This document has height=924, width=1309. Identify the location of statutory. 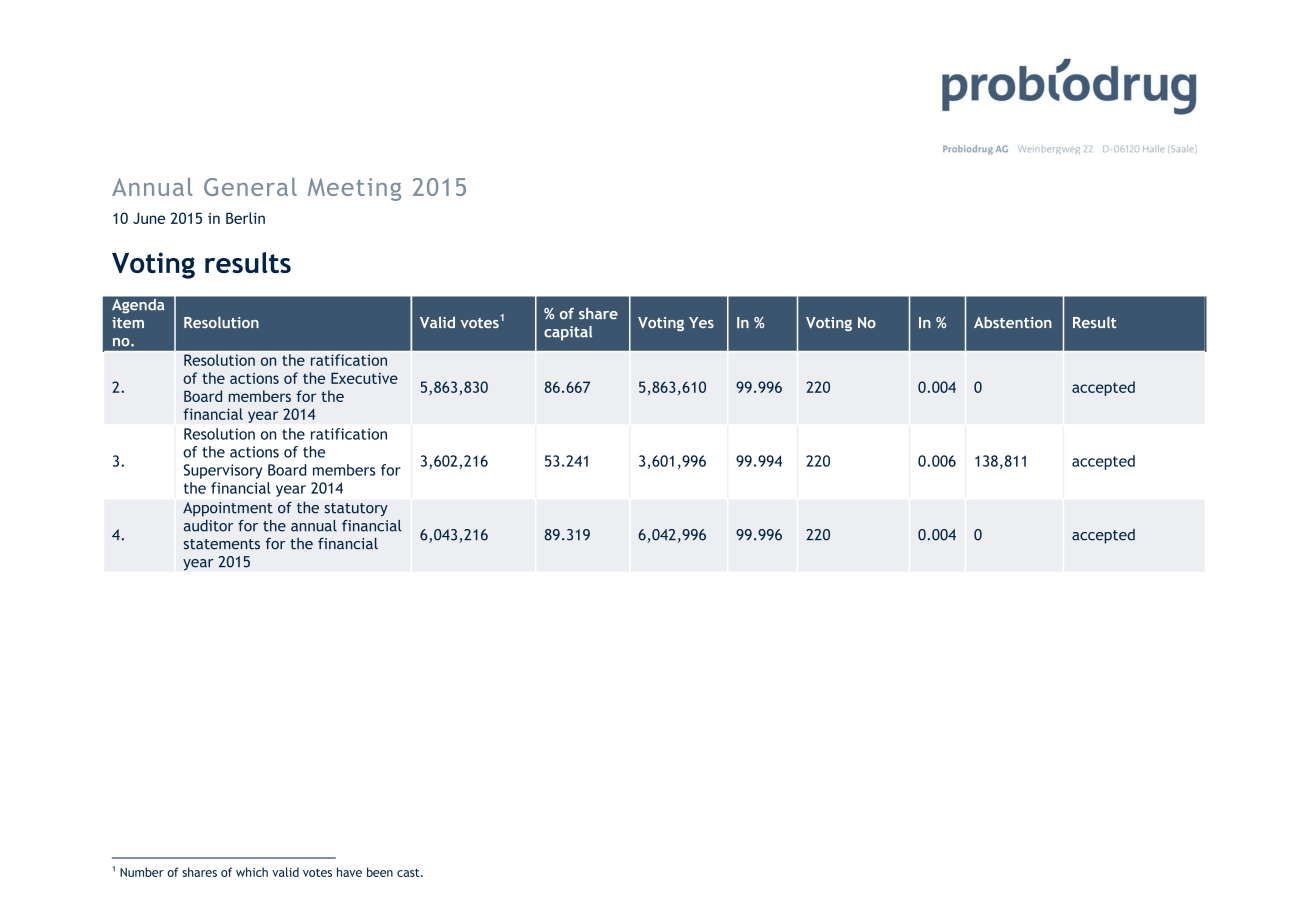
(356, 510).
